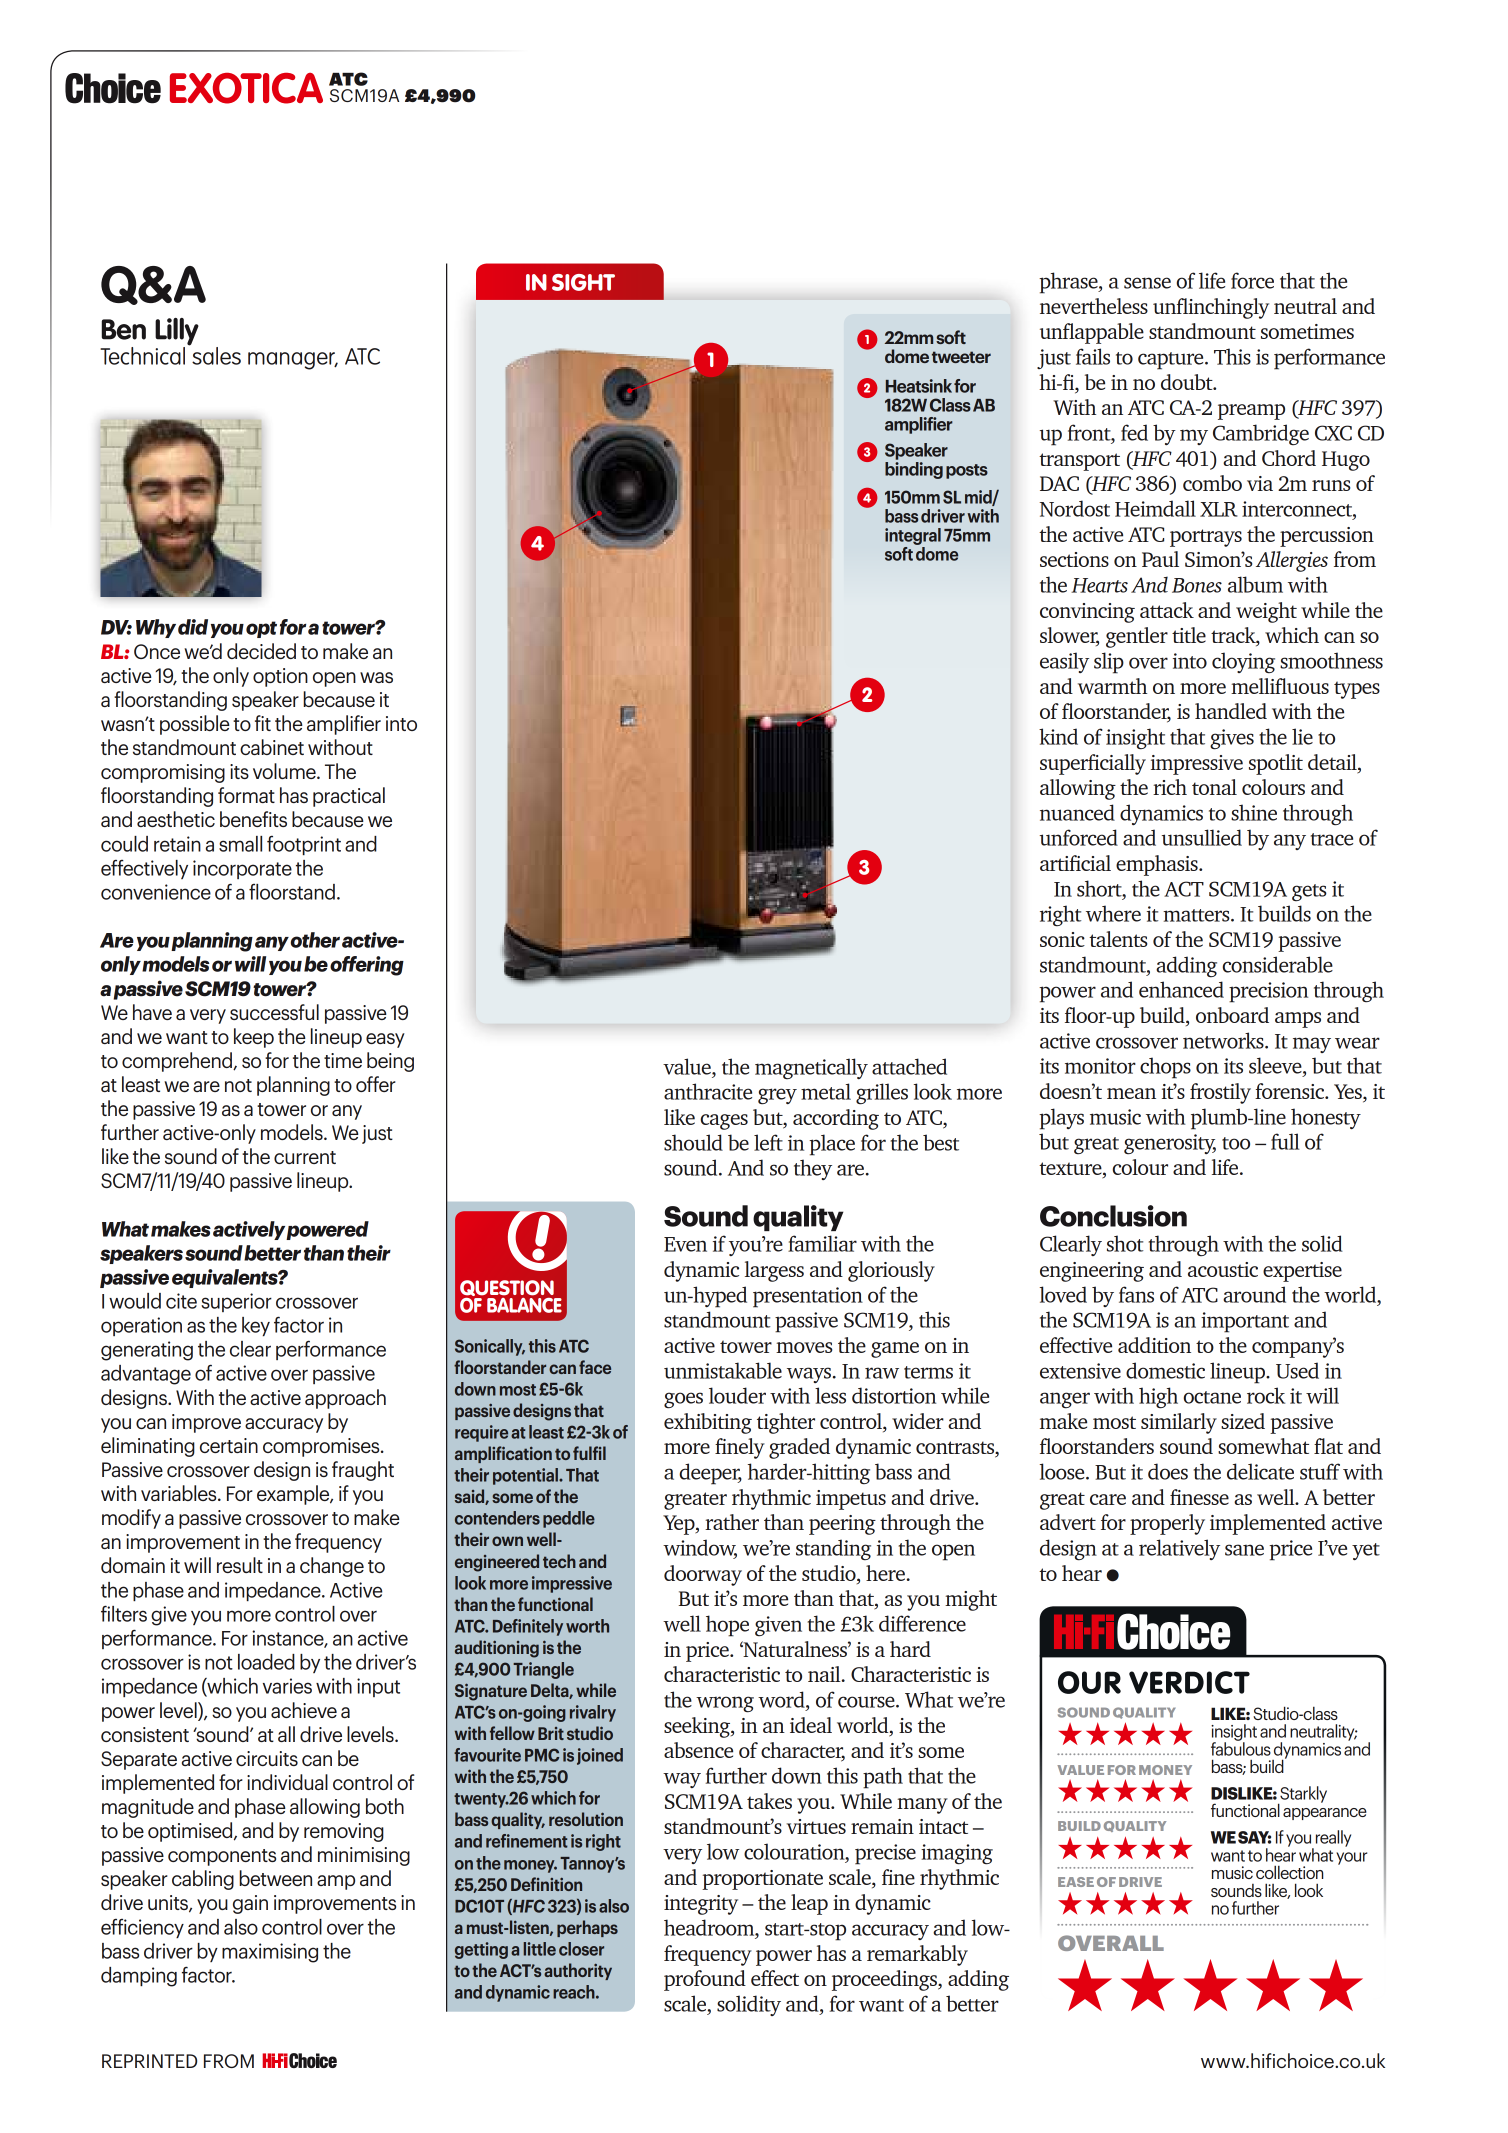 The image size is (1508, 2133). What do you see at coordinates (919, 386) in the image?
I see `Heatsink` at bounding box center [919, 386].
